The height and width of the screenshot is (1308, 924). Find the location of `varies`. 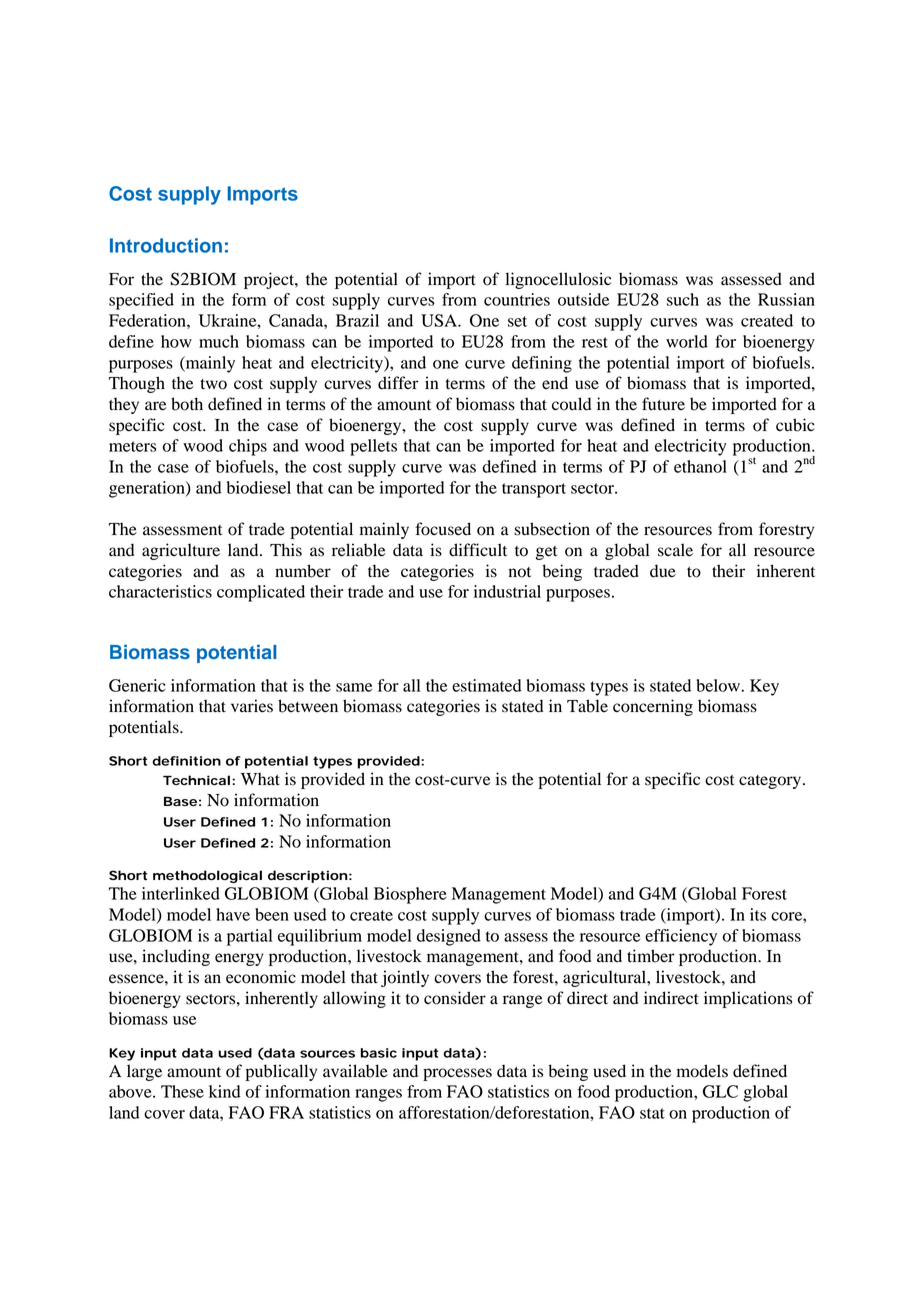

varies is located at coordinates (252, 706).
